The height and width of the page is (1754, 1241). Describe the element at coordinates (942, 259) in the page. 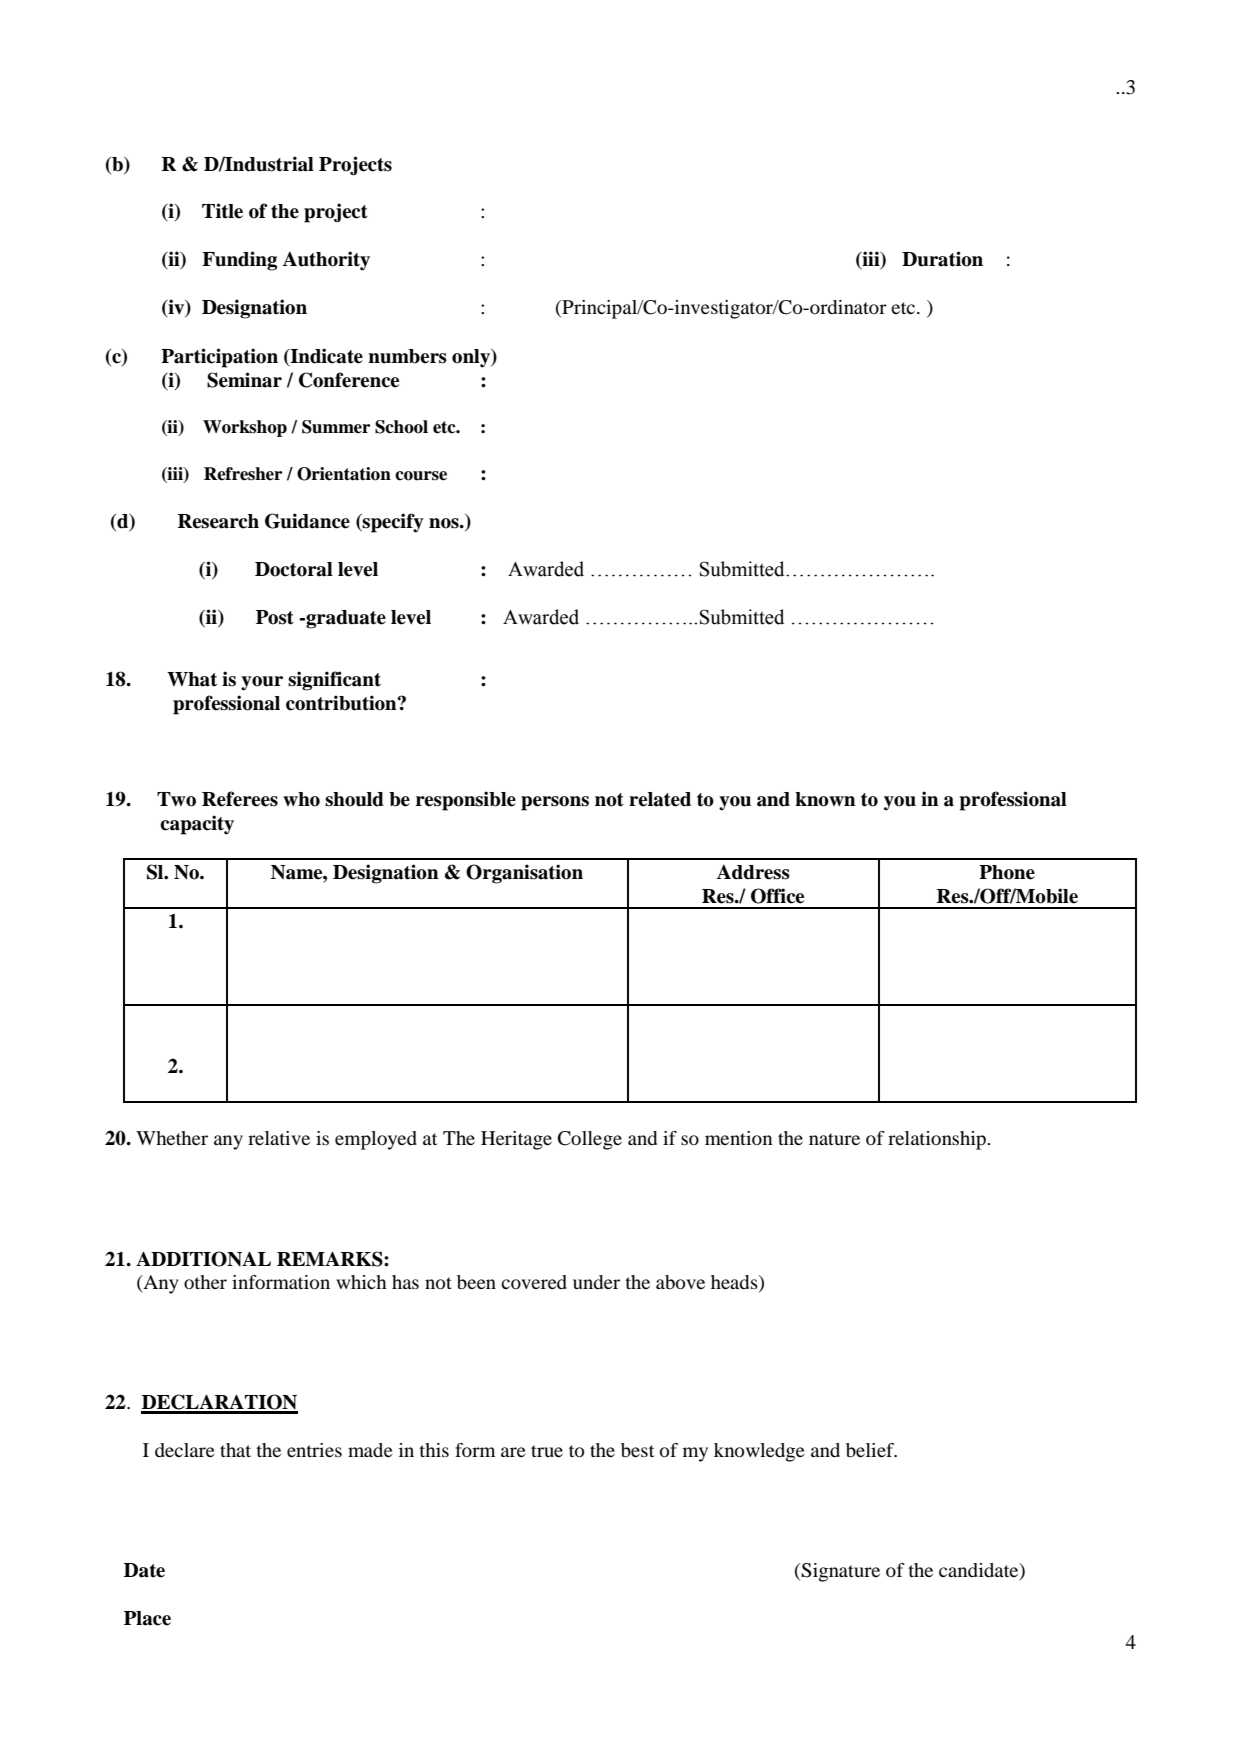

I see `Duration` at that location.
